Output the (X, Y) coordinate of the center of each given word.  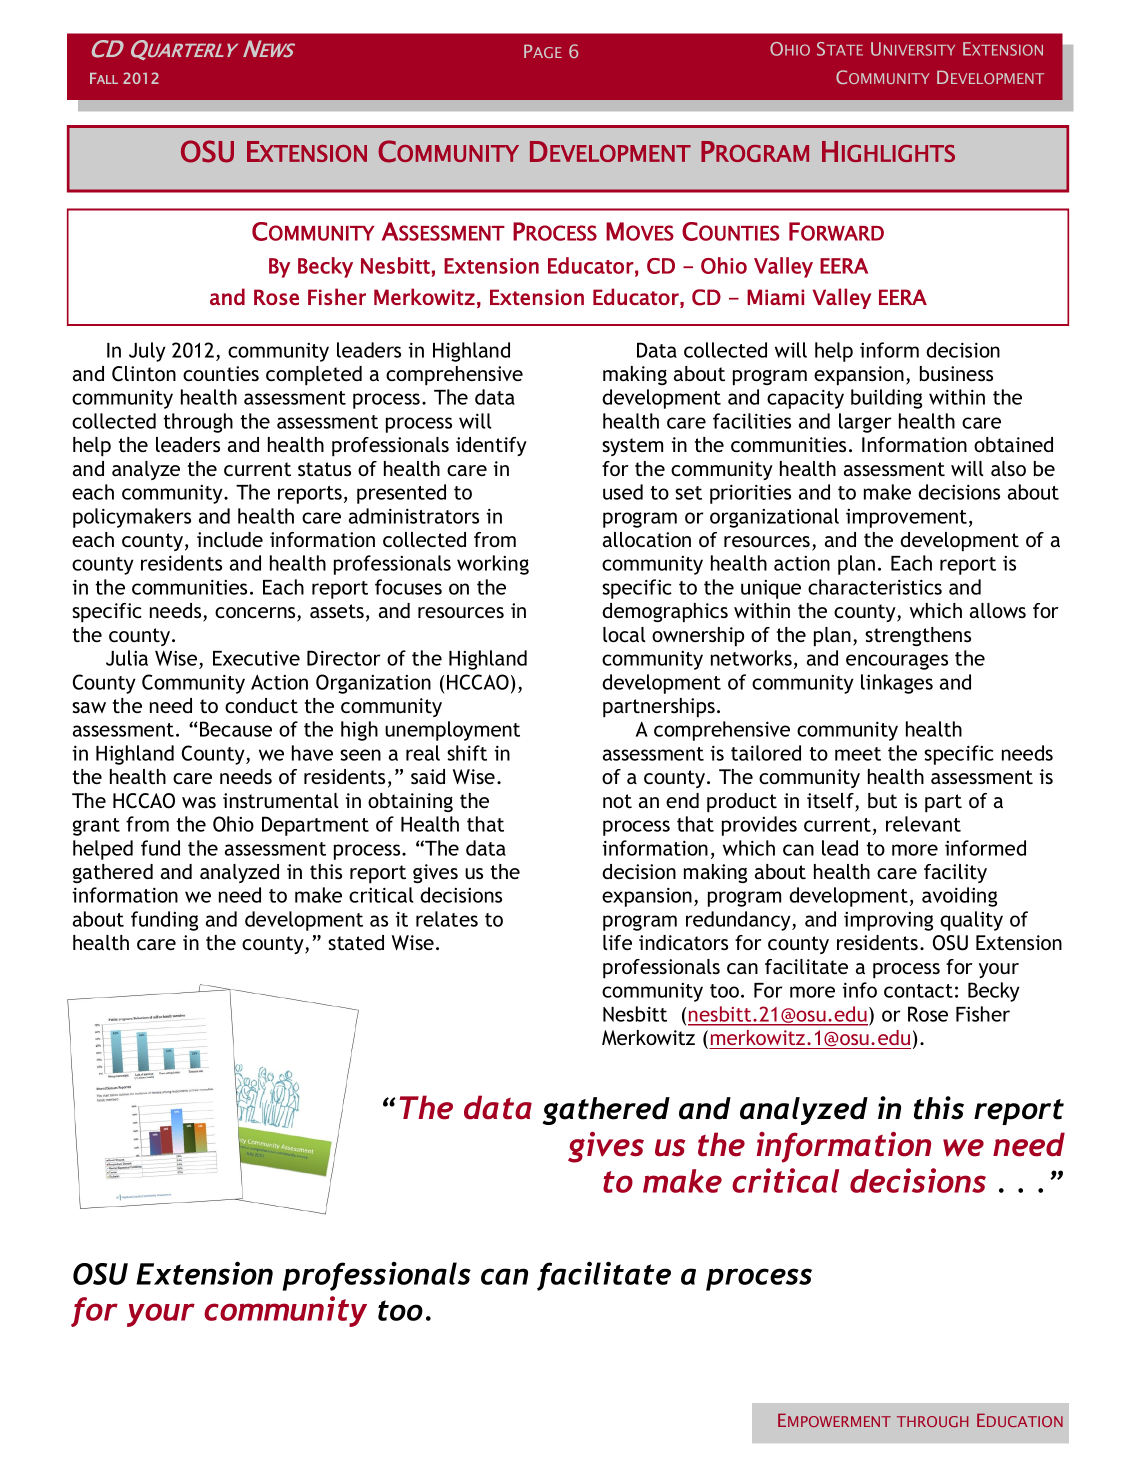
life (617, 942)
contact (918, 991)
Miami (775, 297)
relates (447, 919)
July (147, 352)
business (956, 373)
